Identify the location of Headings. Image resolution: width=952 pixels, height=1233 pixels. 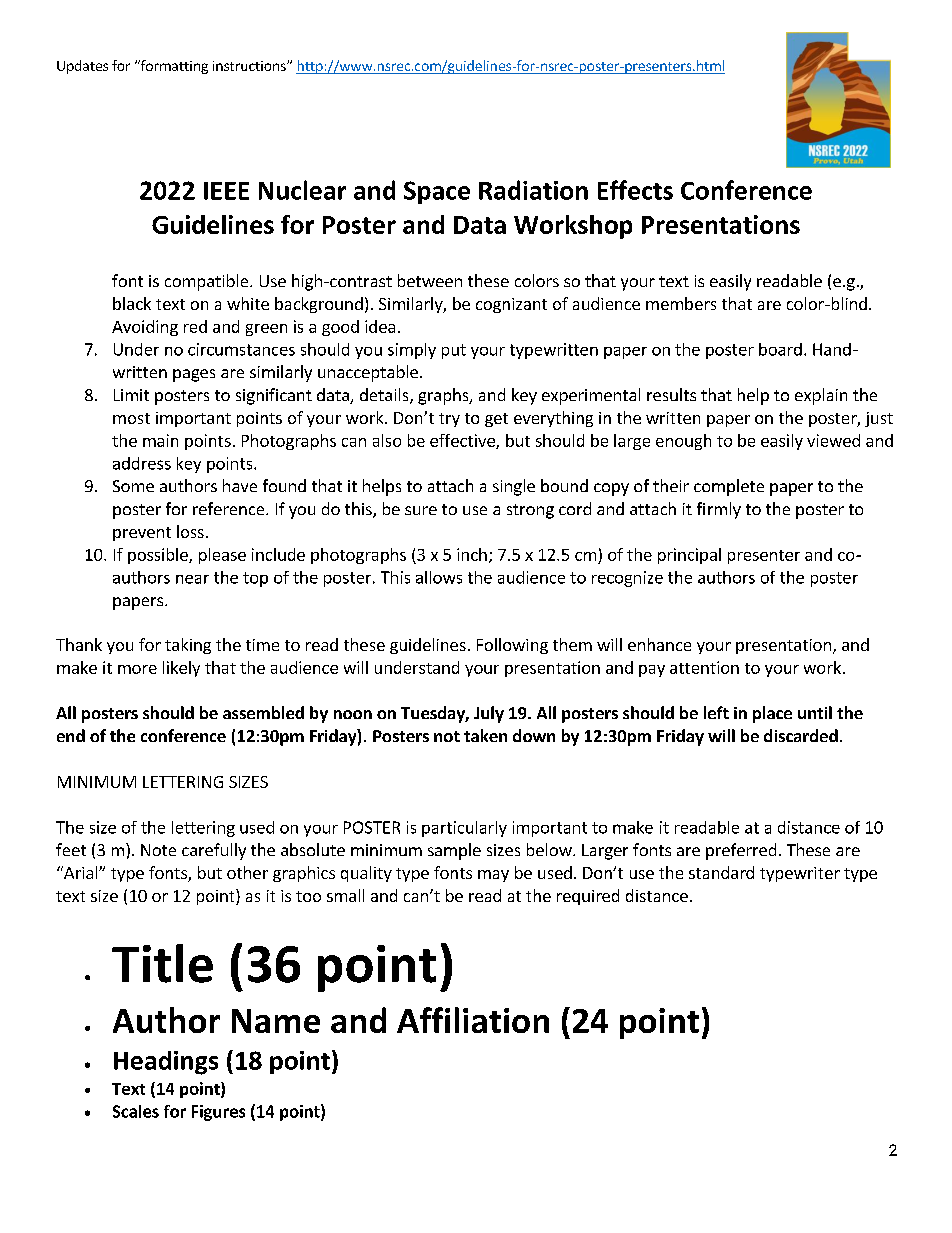
(166, 1063).
